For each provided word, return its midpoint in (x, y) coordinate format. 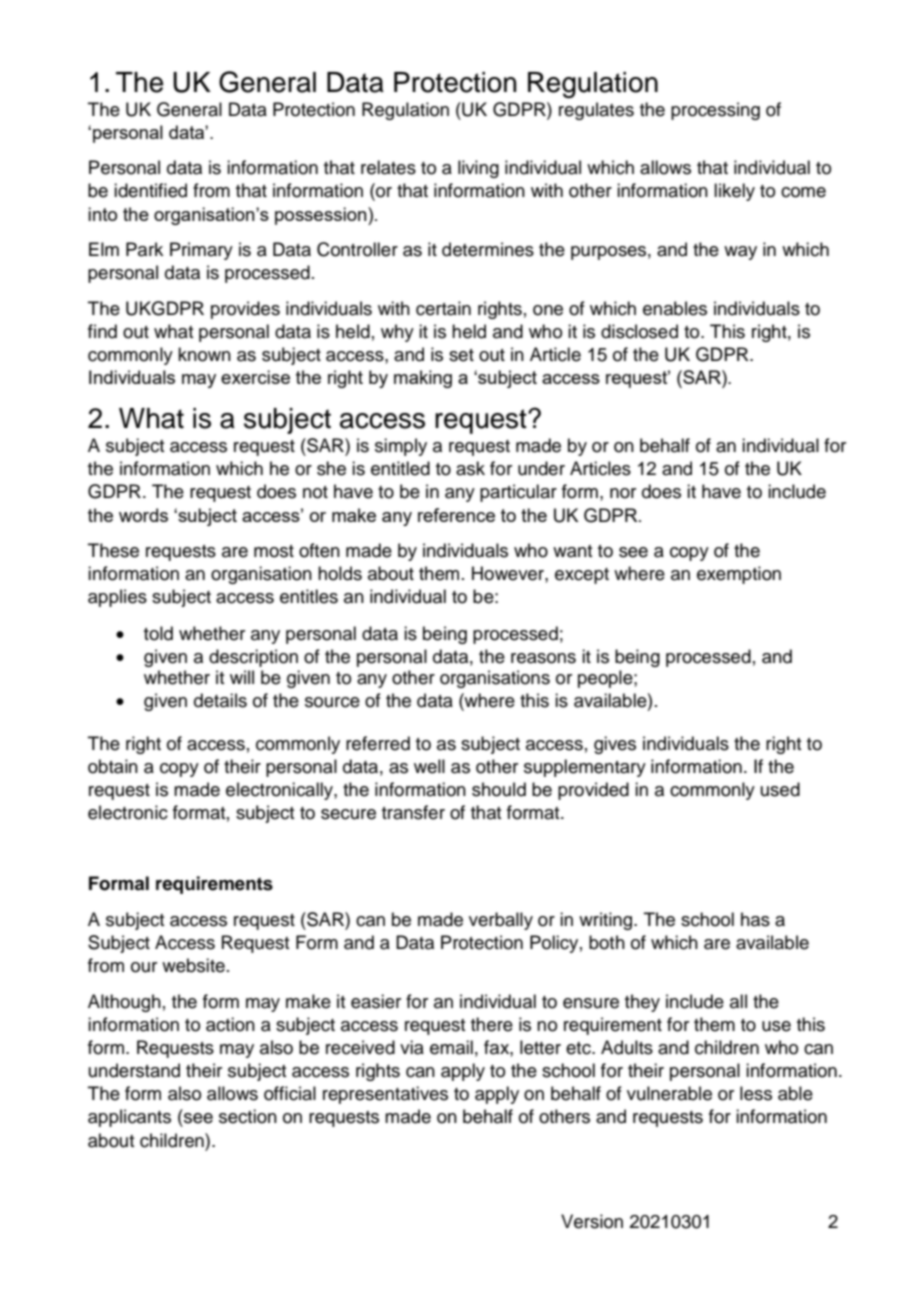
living (478, 169)
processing (715, 111)
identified (150, 190)
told (158, 633)
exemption (739, 575)
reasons (543, 658)
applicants (129, 1118)
